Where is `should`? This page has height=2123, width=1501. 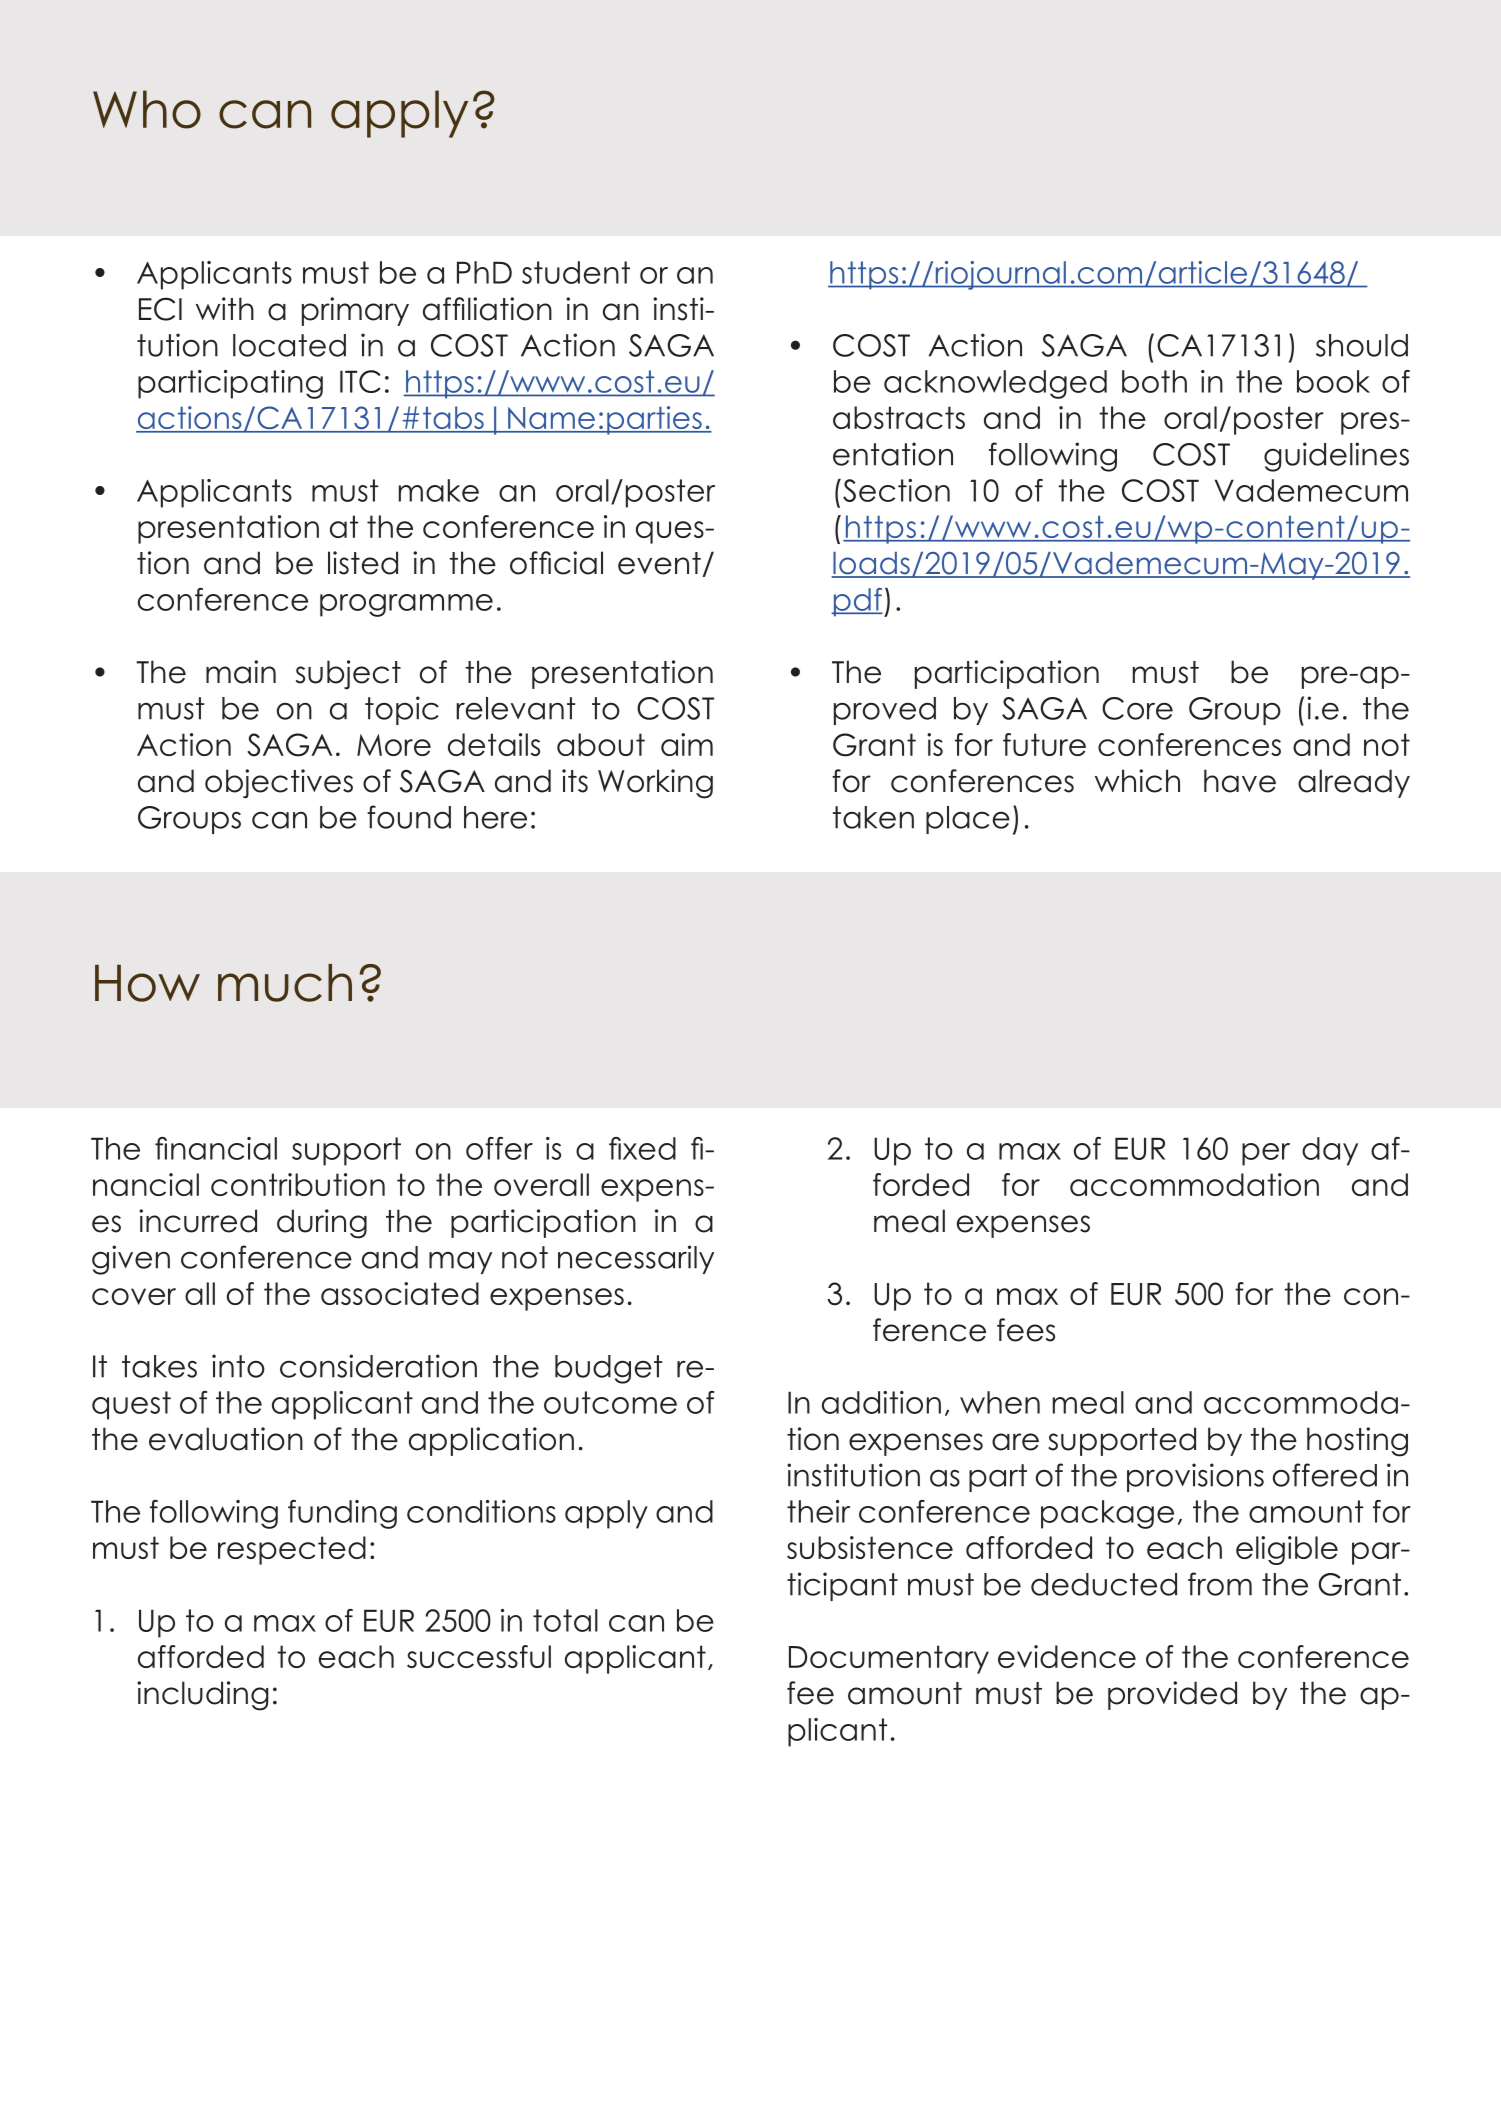
should is located at coordinates (1362, 345).
